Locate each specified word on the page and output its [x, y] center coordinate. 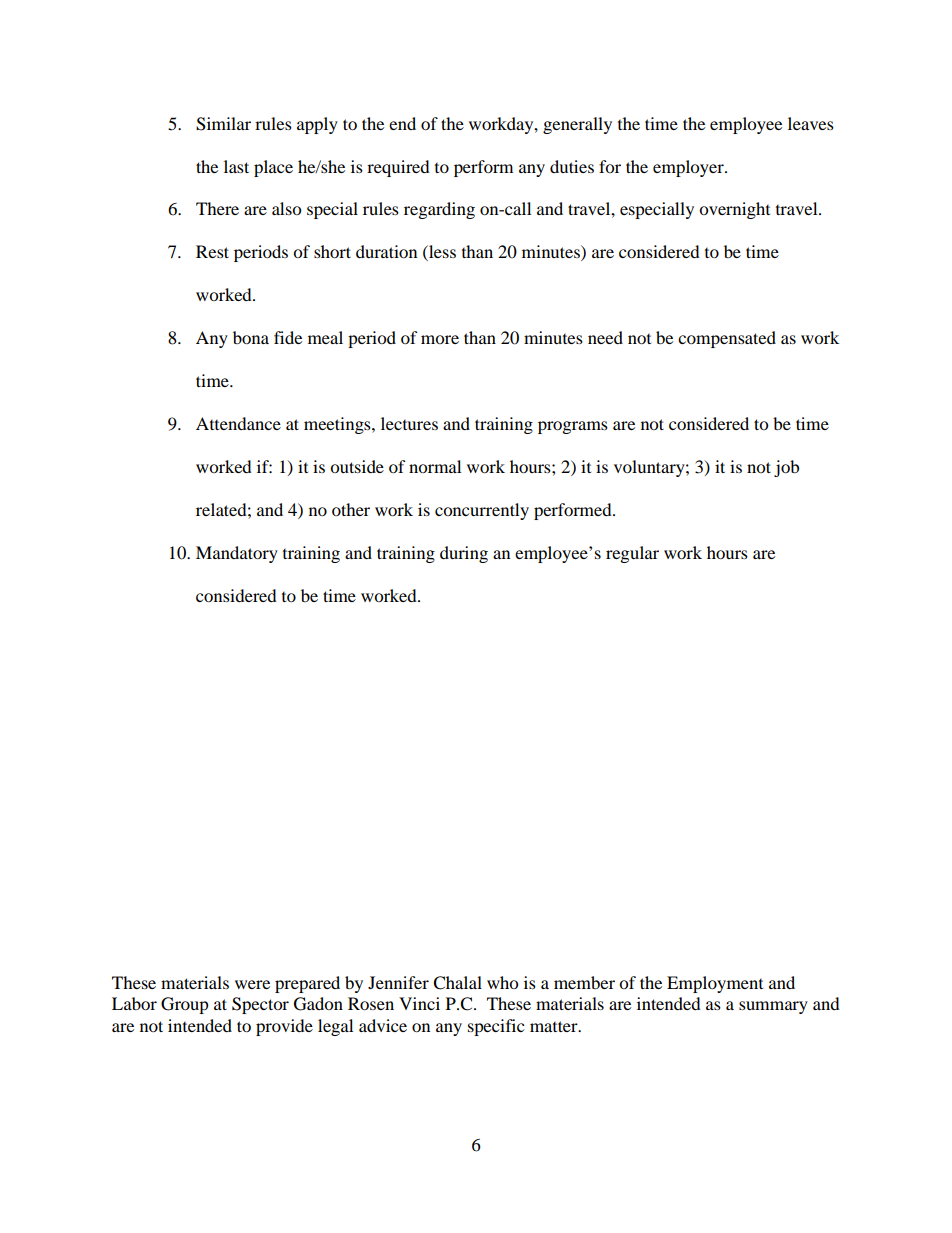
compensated [727, 339]
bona [251, 337]
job [786, 468]
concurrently [482, 511]
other [351, 509]
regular [632, 554]
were [252, 984]
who [502, 982]
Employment [715, 984]
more [440, 339]
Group [185, 1005]
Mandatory [237, 554]
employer [689, 168]
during [464, 554]
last [236, 166]
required [398, 168]
